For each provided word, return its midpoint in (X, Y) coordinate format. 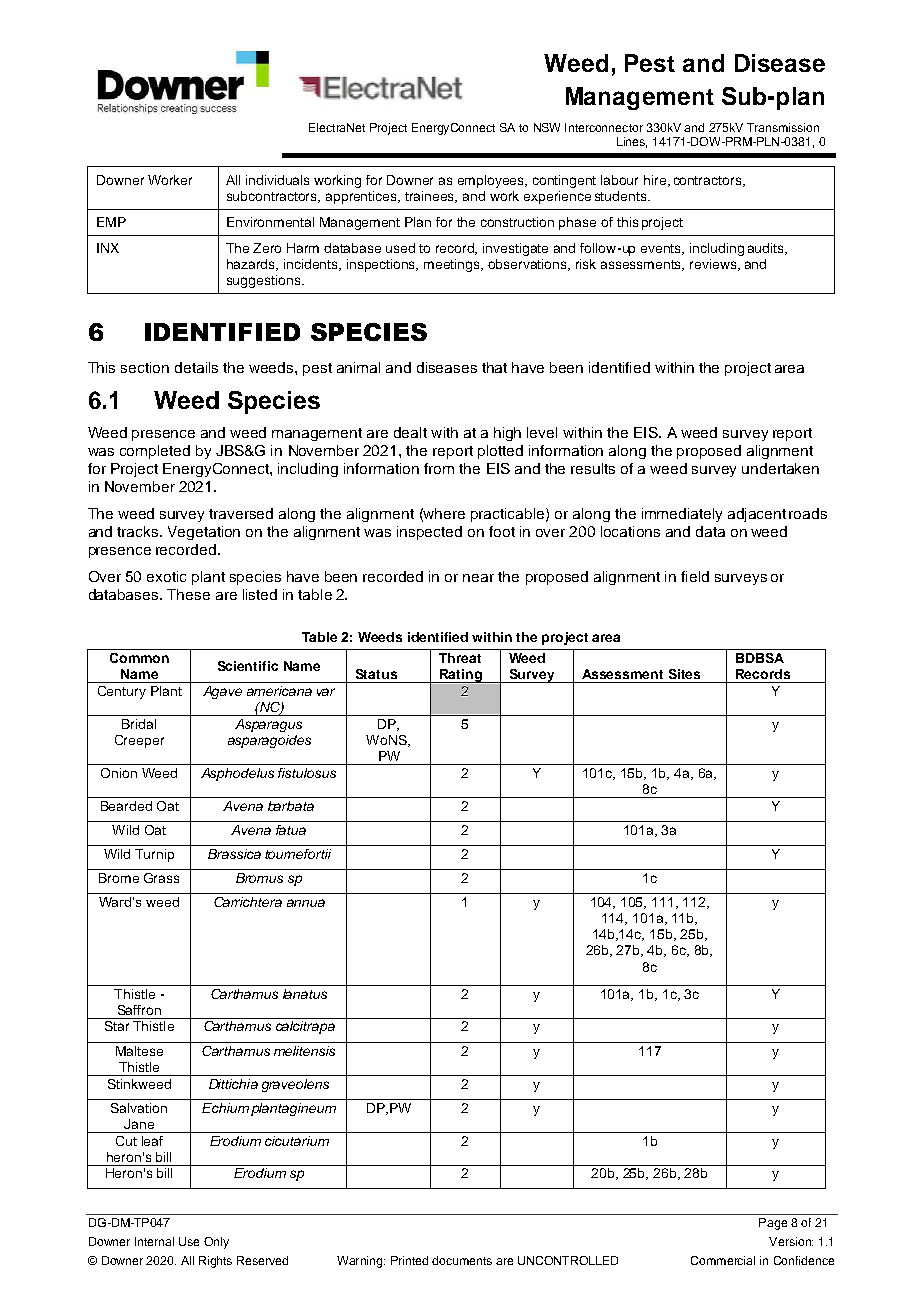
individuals (277, 180)
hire (656, 181)
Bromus (259, 878)
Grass (161, 878)
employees (492, 181)
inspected (429, 533)
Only (216, 1243)
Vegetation (204, 533)
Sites (684, 674)
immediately (682, 515)
